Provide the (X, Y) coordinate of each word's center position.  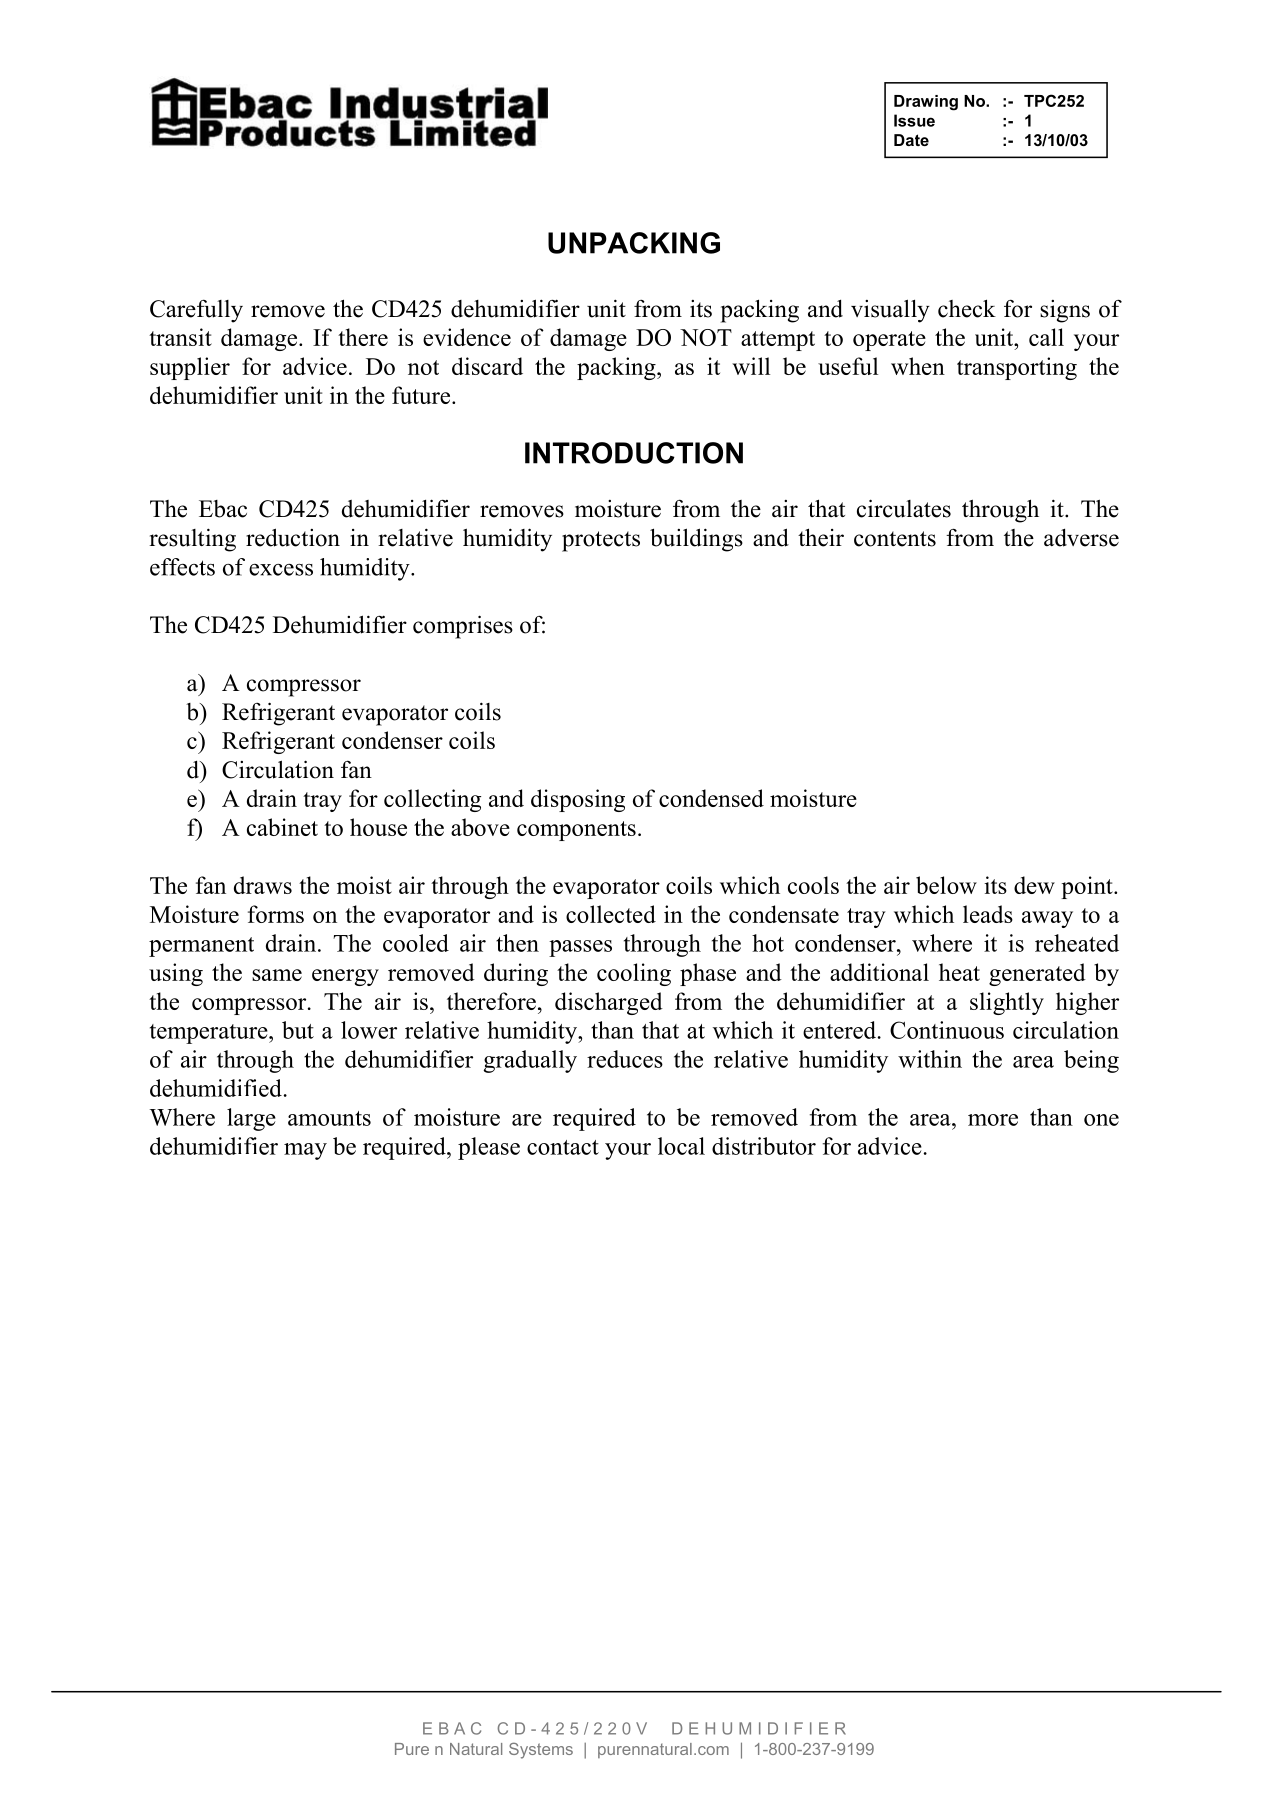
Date (911, 140)
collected (611, 914)
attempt (778, 341)
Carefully (196, 311)
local (681, 1146)
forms (276, 914)
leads (988, 914)
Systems (541, 1751)
